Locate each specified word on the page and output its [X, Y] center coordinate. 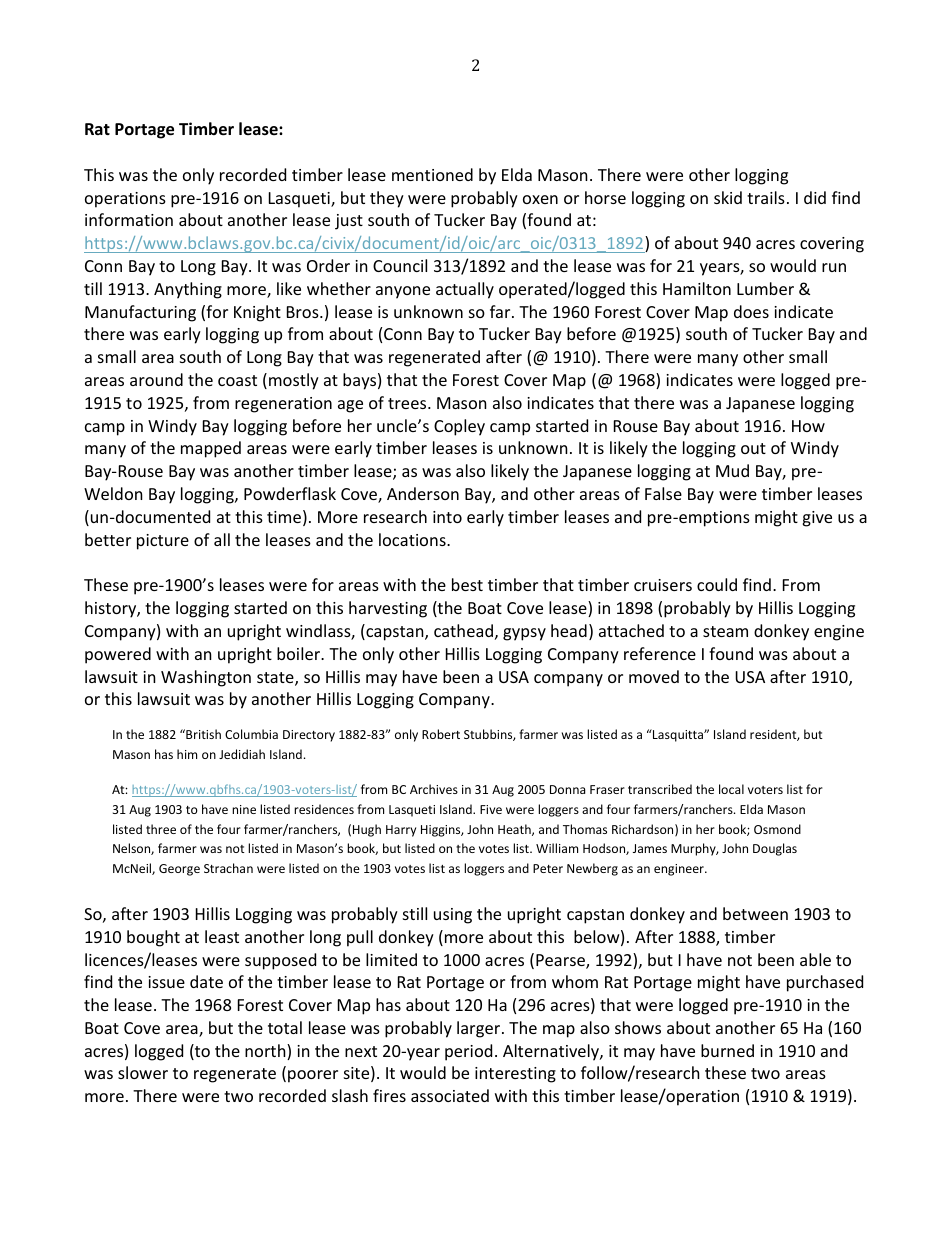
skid [728, 197]
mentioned [432, 174]
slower [143, 1072]
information [129, 219]
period [468, 1052]
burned [727, 1050]
